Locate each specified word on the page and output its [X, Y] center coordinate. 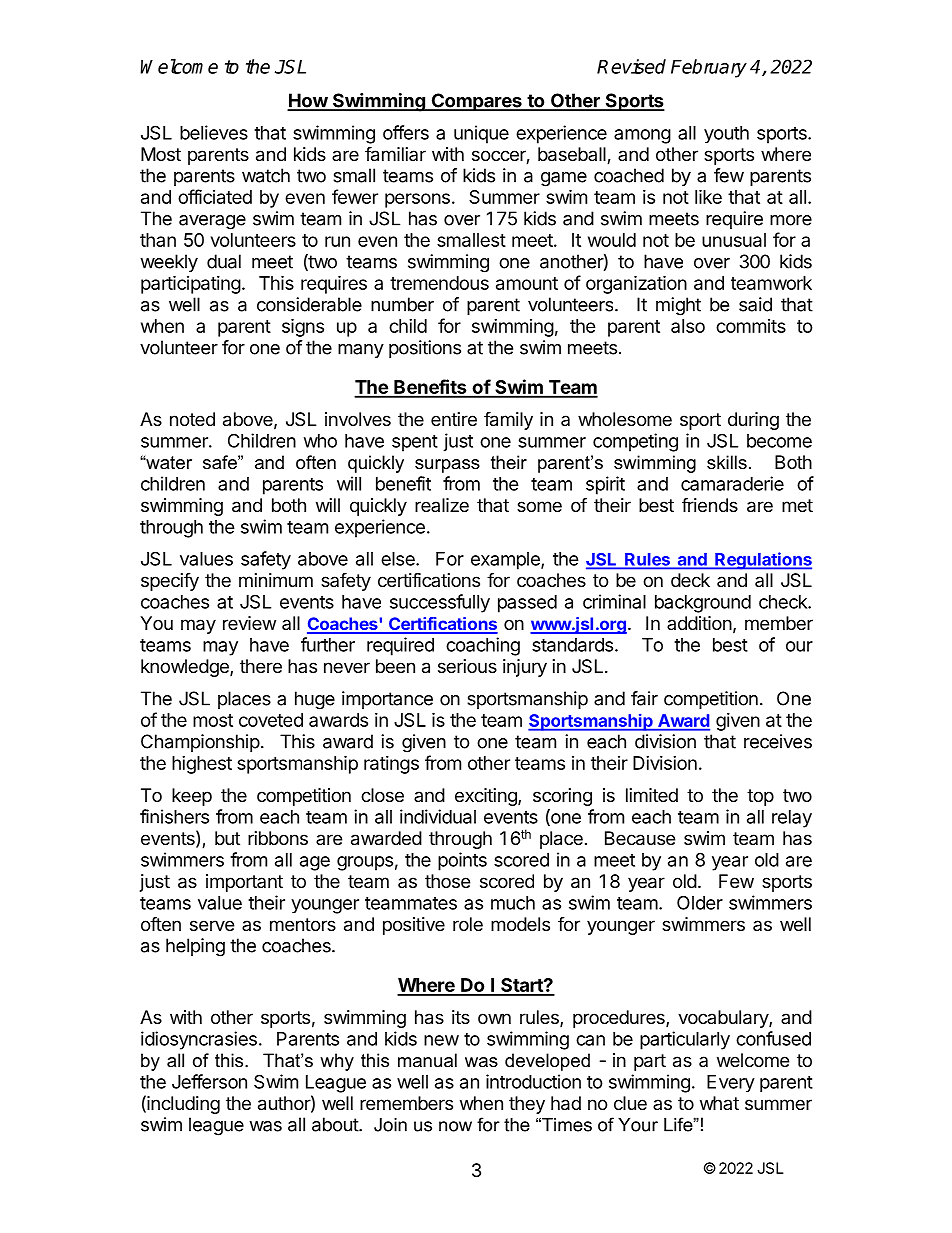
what [719, 1103]
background [703, 604]
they [527, 1105]
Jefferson [209, 1081]
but [227, 838]
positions [425, 349]
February [709, 68]
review [249, 623]
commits [751, 326]
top [760, 797]
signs [303, 327]
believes [214, 132]
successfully [440, 603]
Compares [476, 102]
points [462, 861]
